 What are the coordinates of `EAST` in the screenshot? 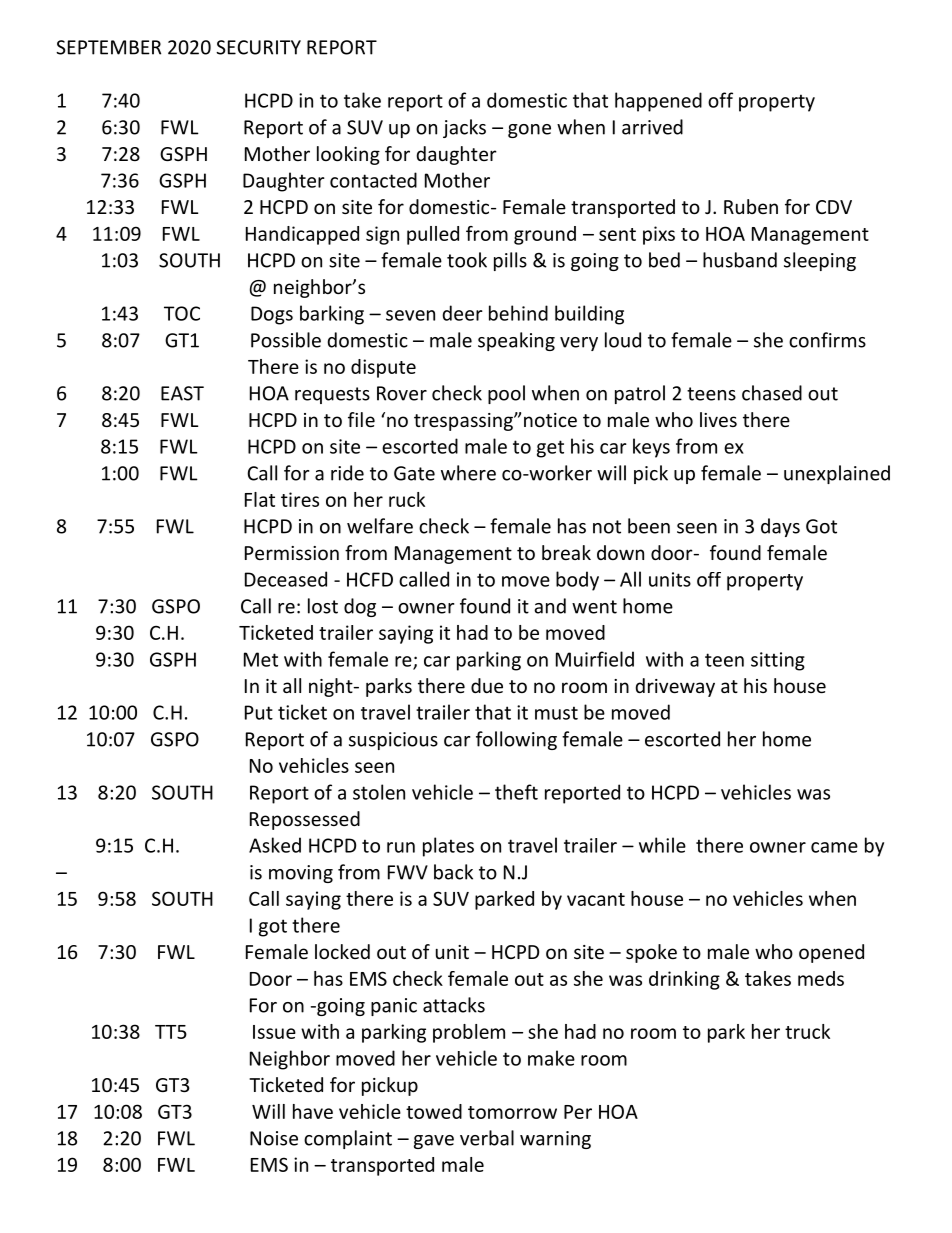 It's located at (182, 393).
